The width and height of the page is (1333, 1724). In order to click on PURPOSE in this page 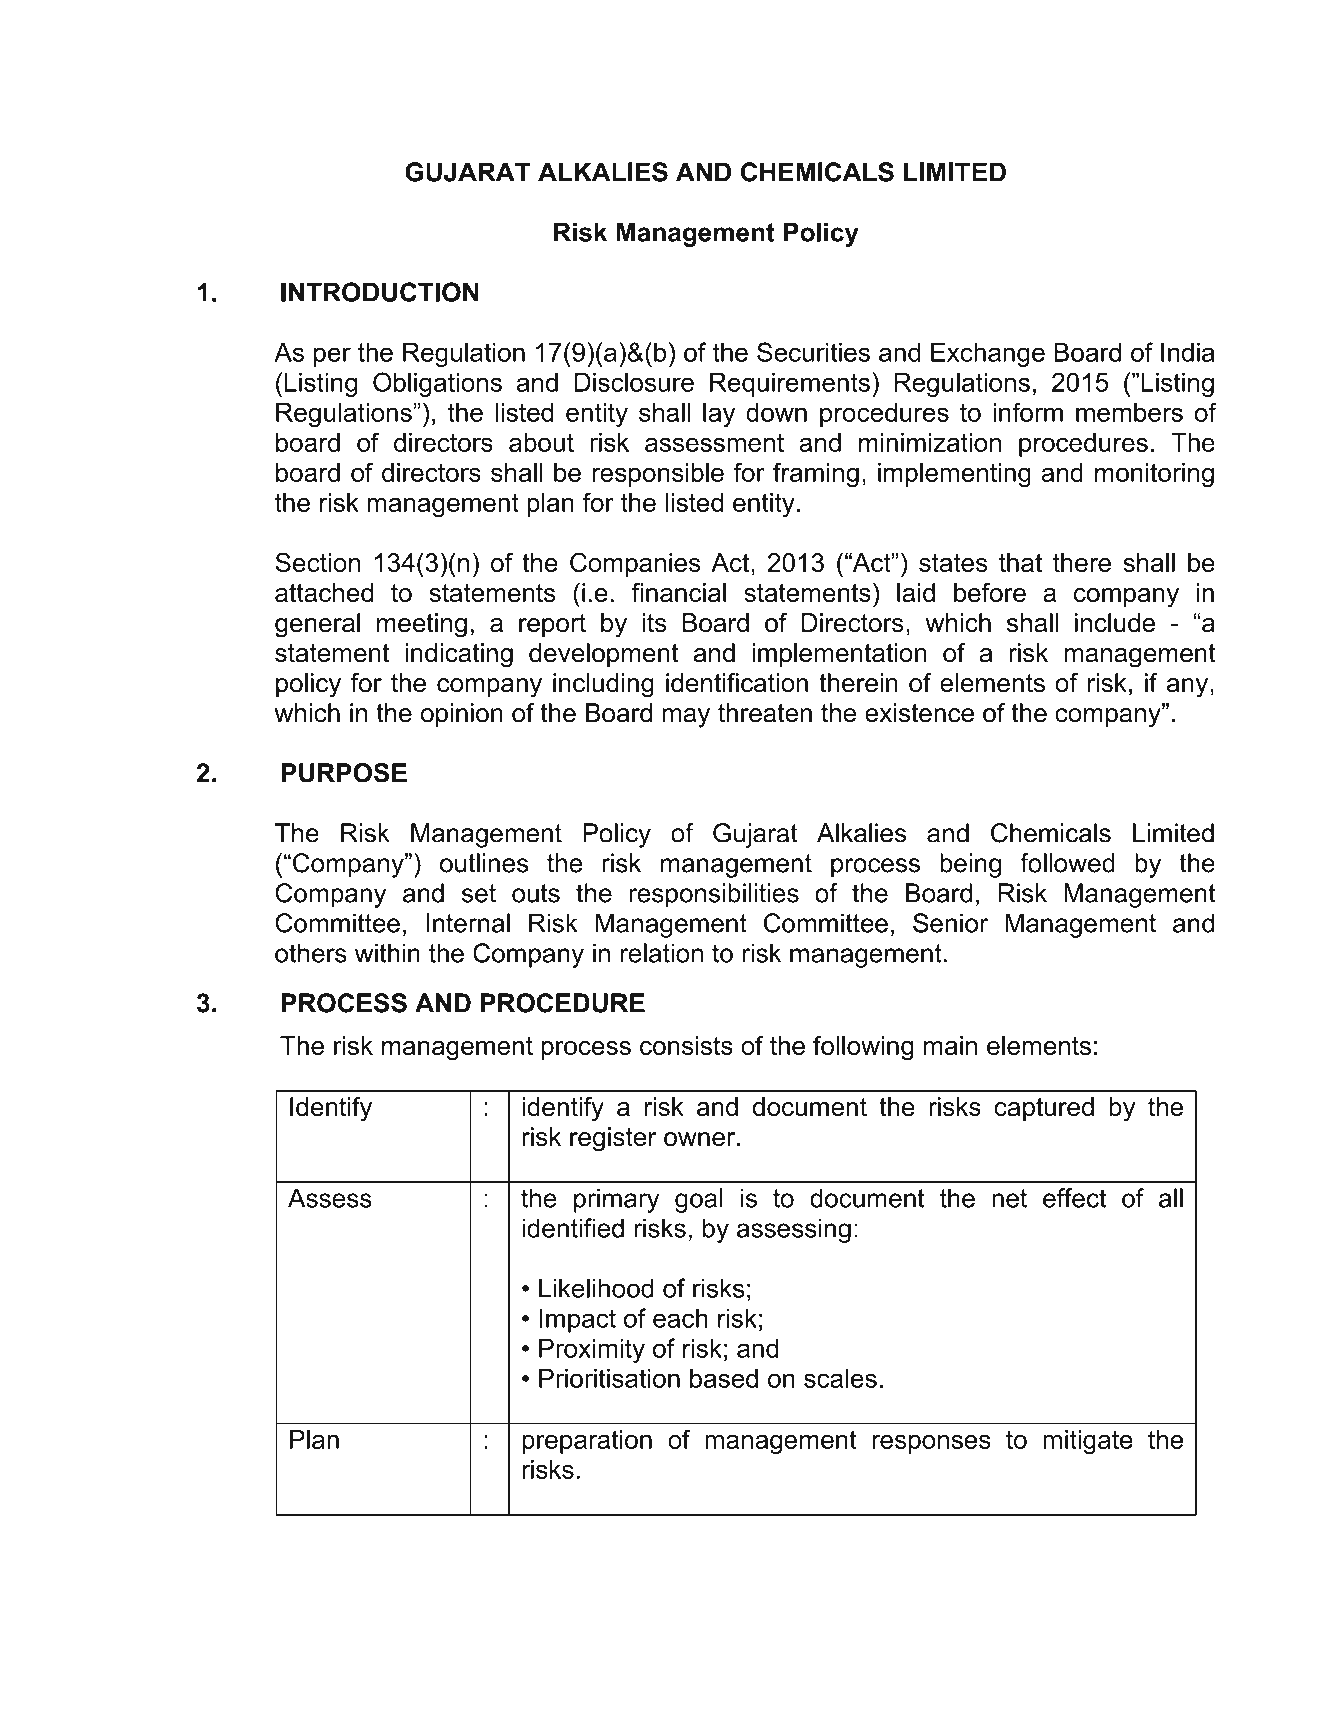, I will do `click(344, 773)`.
